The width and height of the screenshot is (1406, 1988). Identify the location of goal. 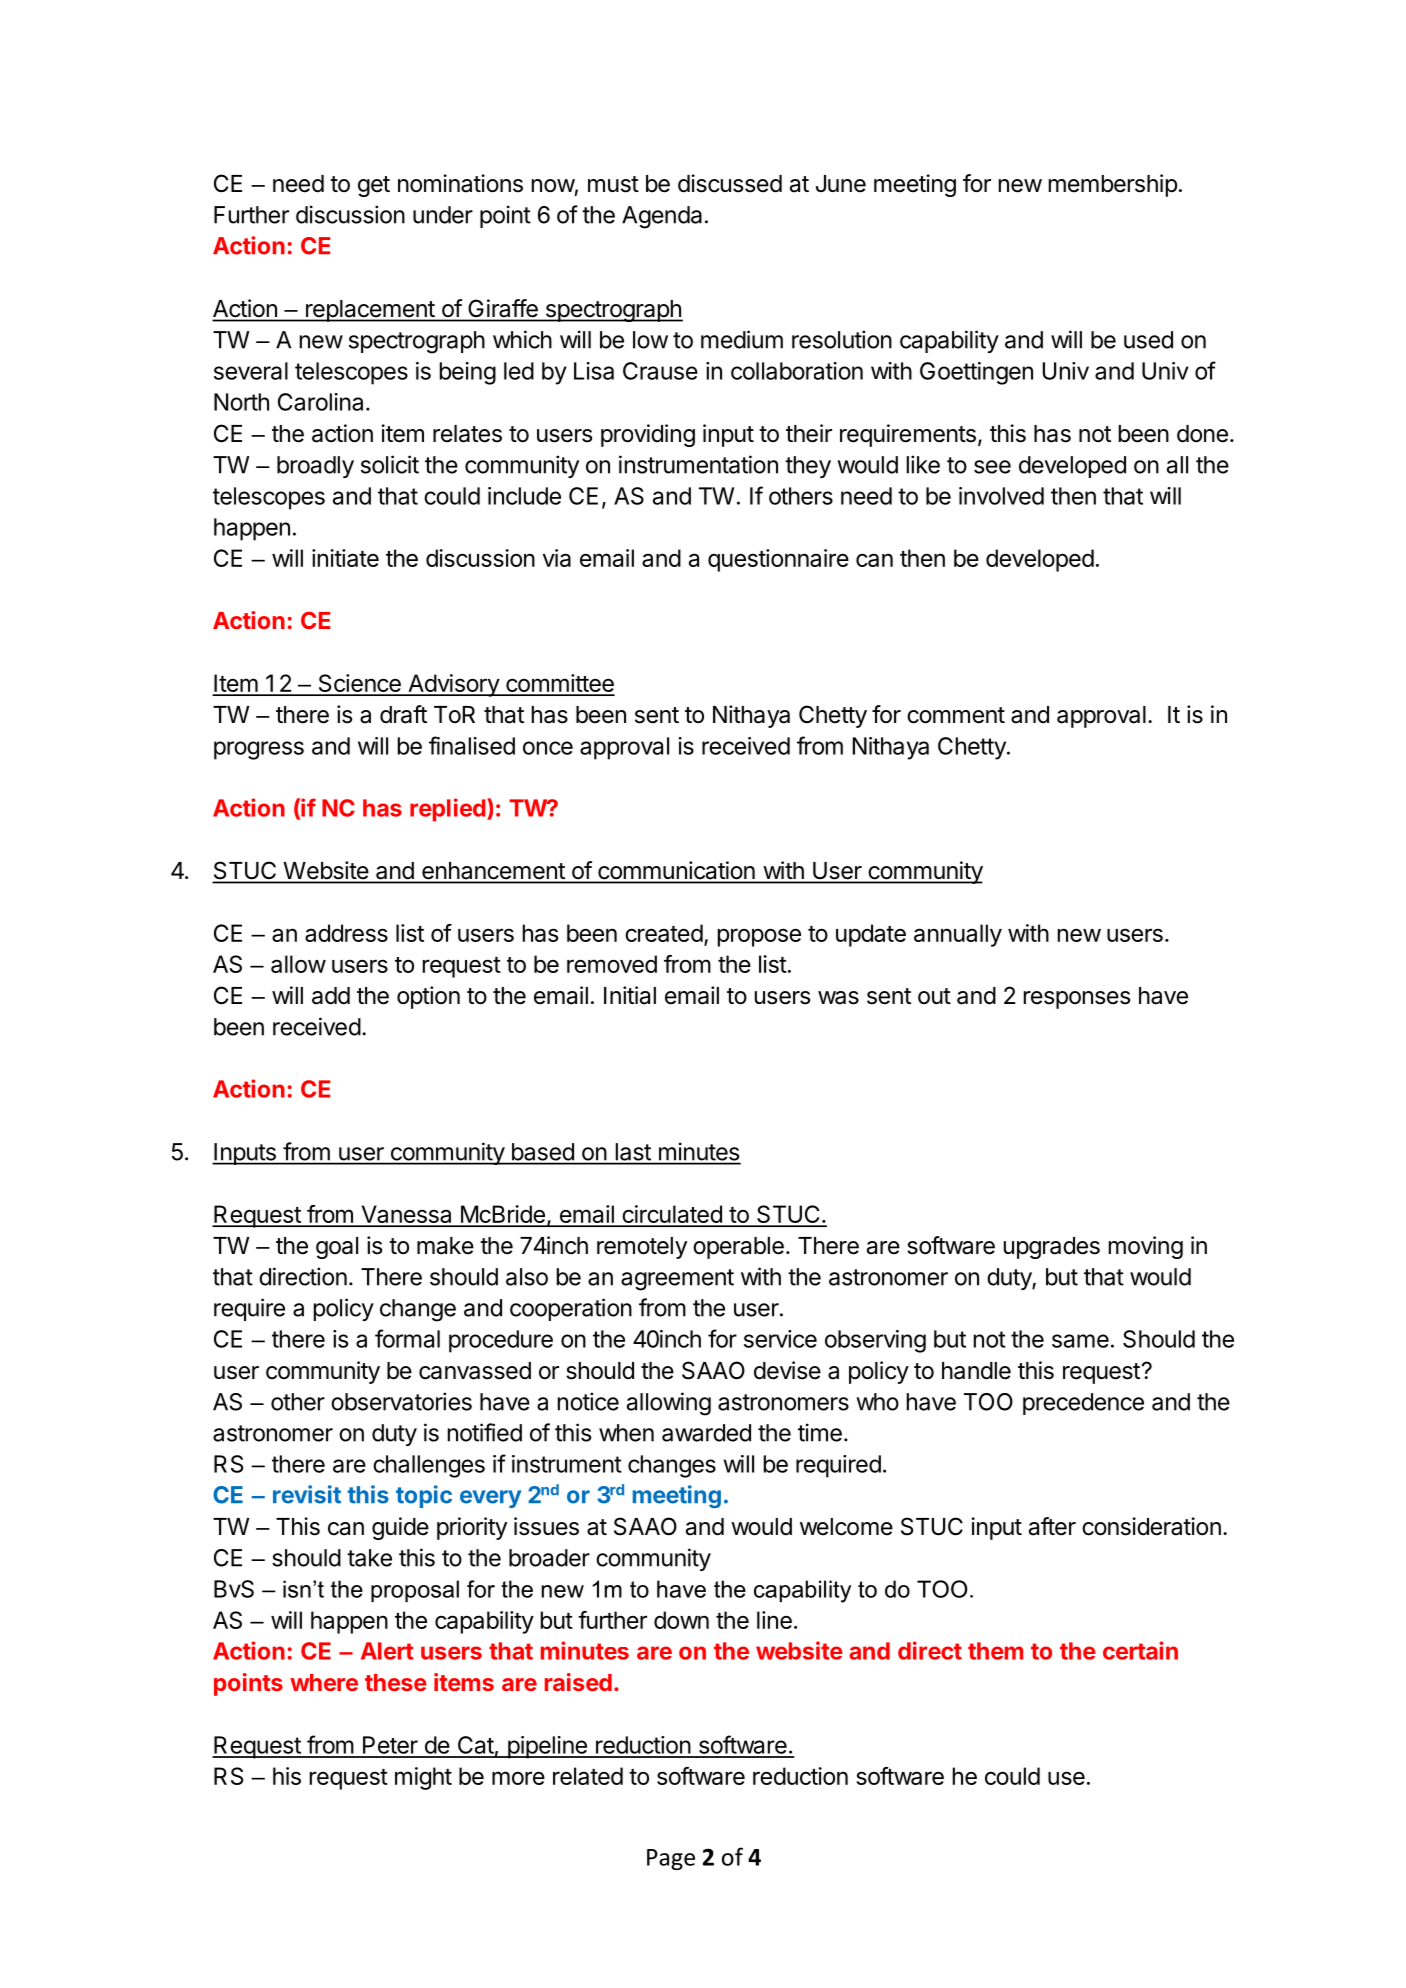
(337, 1248).
